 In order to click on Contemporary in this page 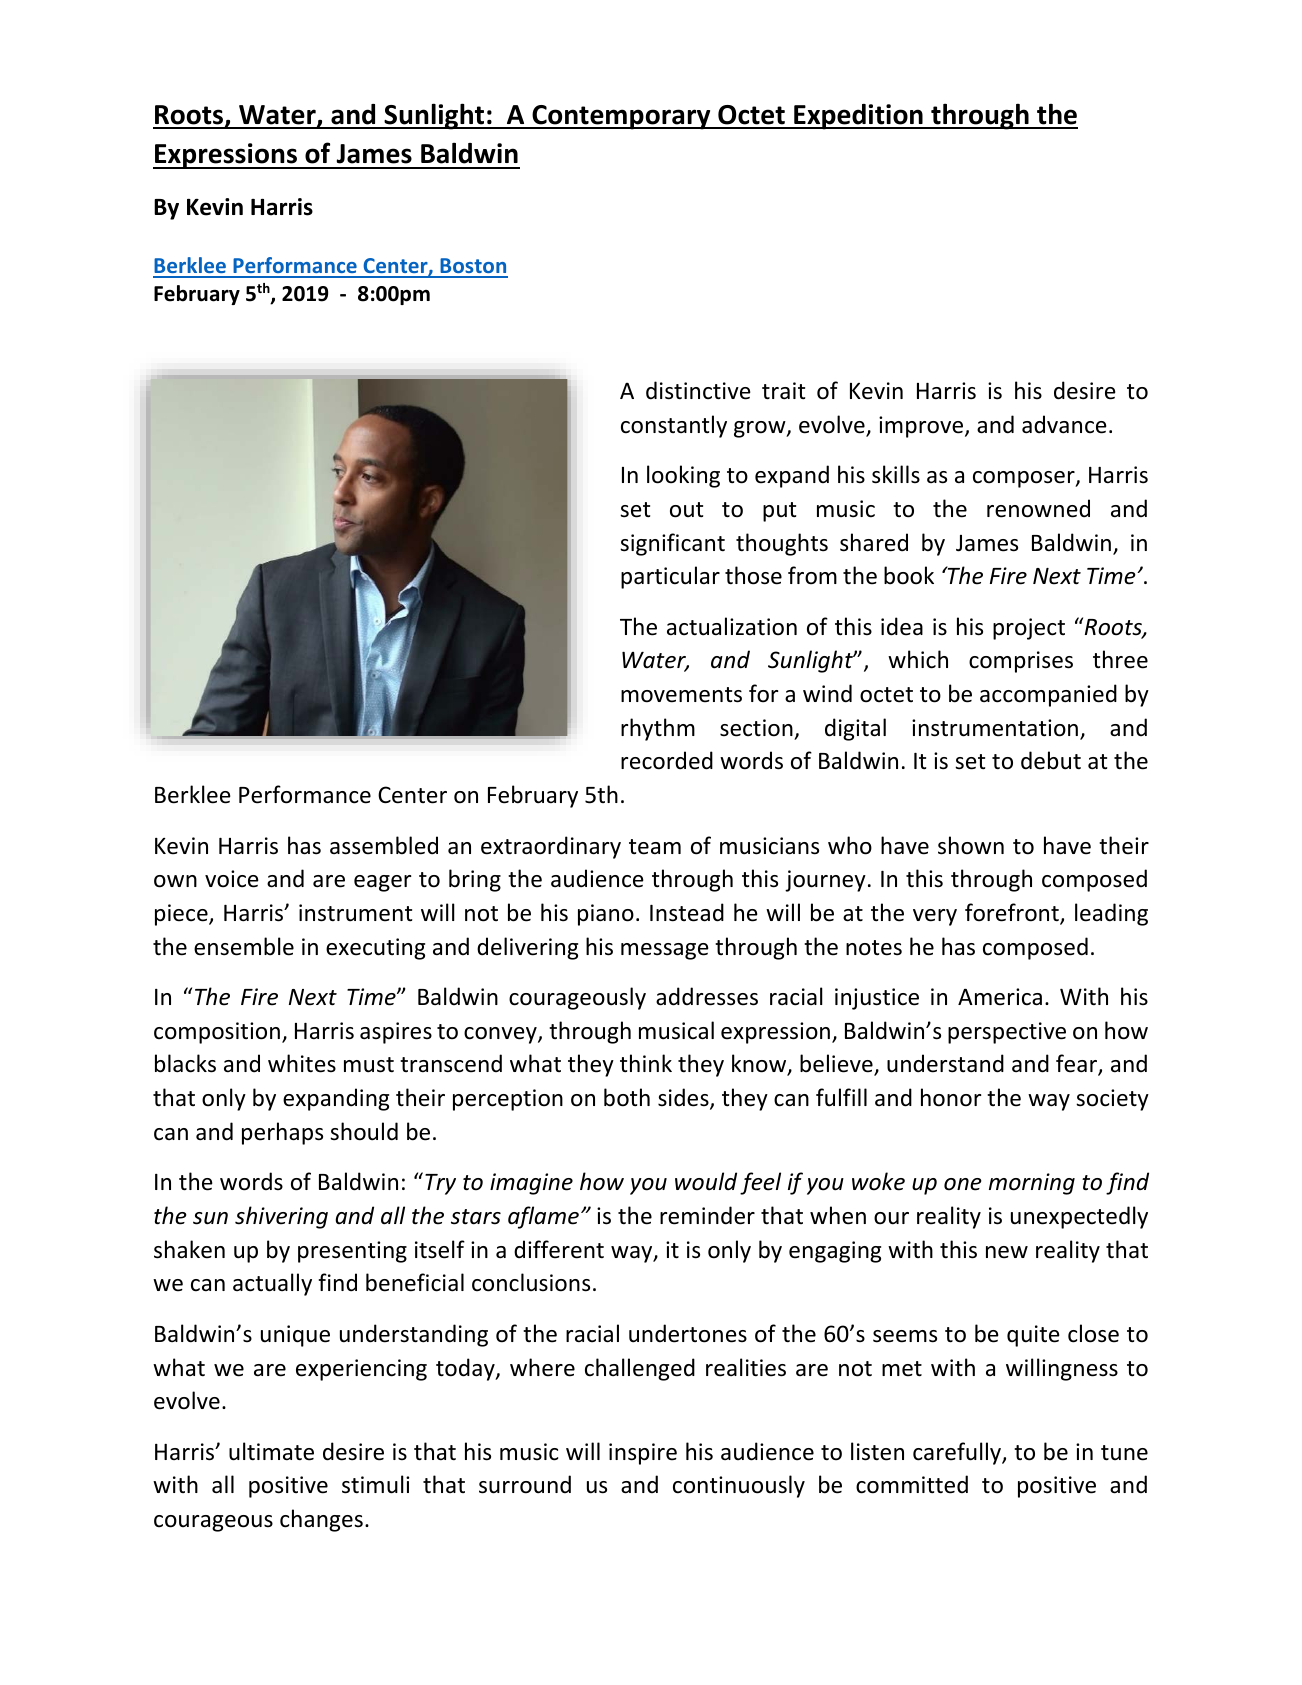, I will do `click(621, 117)`.
